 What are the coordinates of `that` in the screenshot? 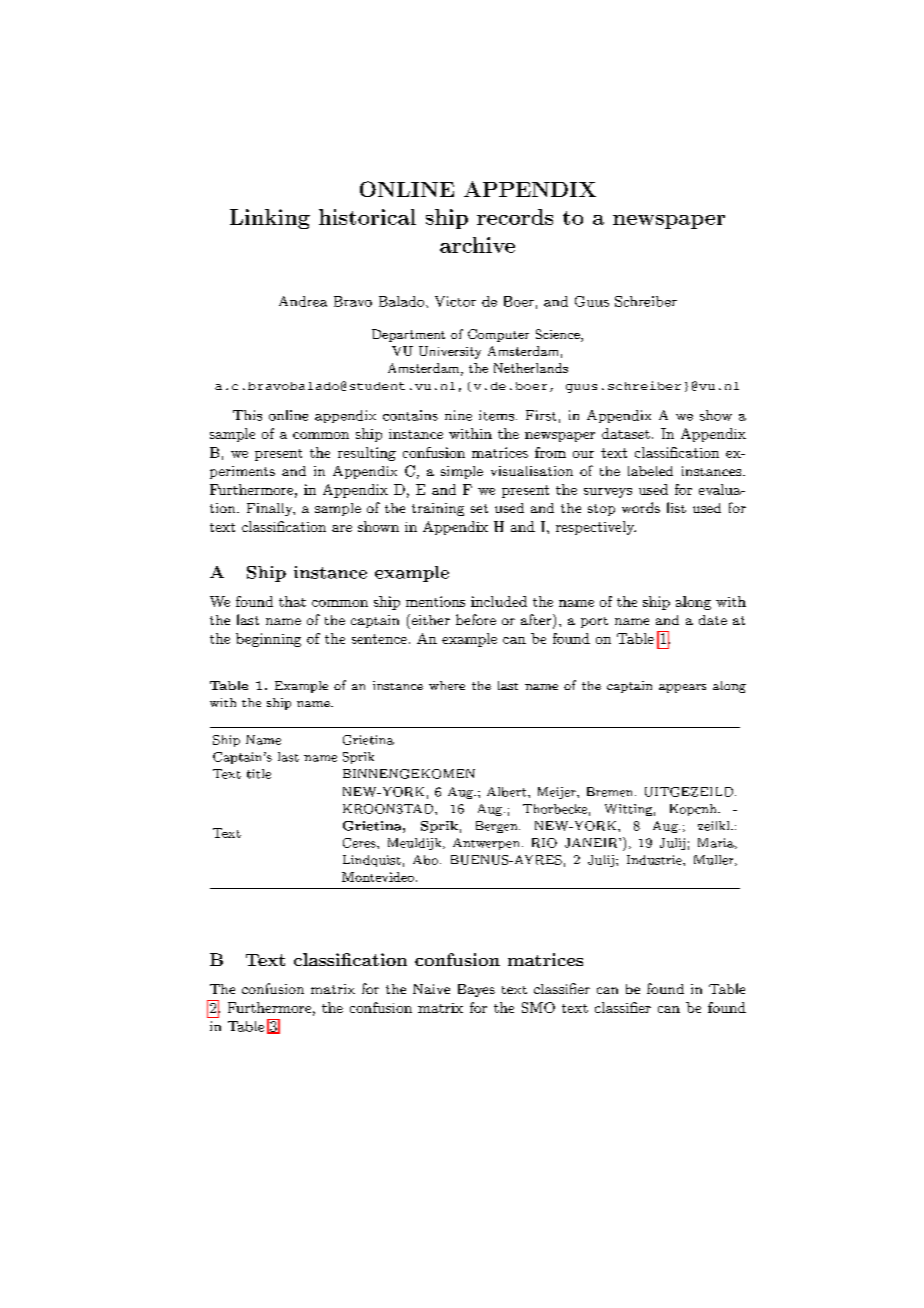 It's located at (292, 601).
